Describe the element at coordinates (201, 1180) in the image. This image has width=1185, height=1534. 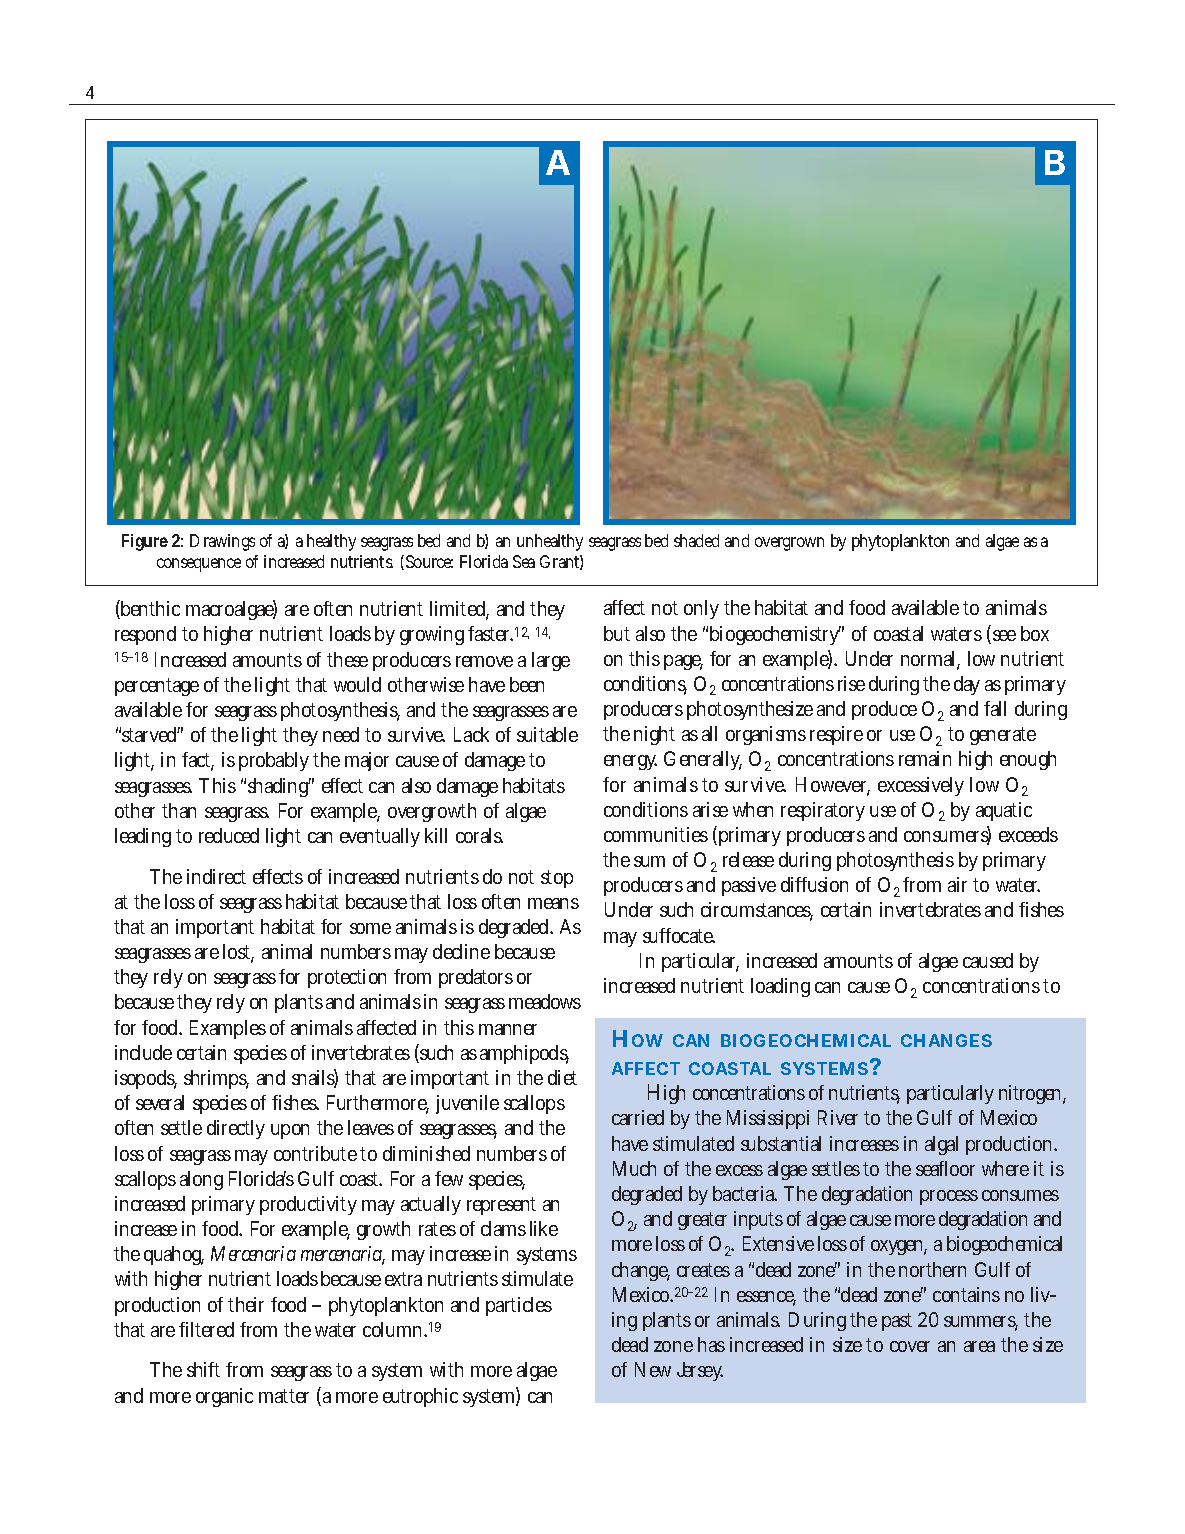
I see `along` at that location.
